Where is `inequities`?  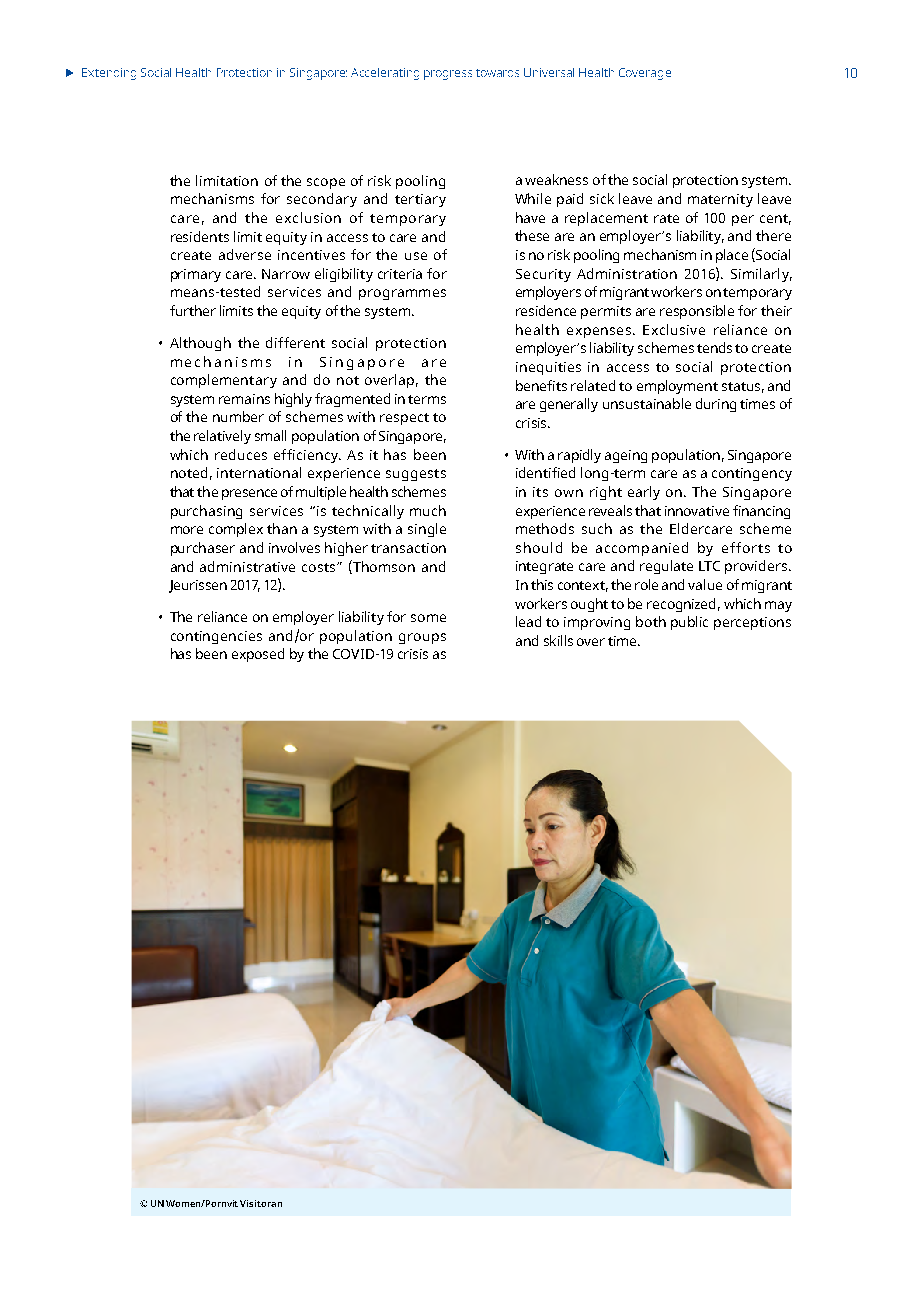
inequities is located at coordinates (548, 368).
